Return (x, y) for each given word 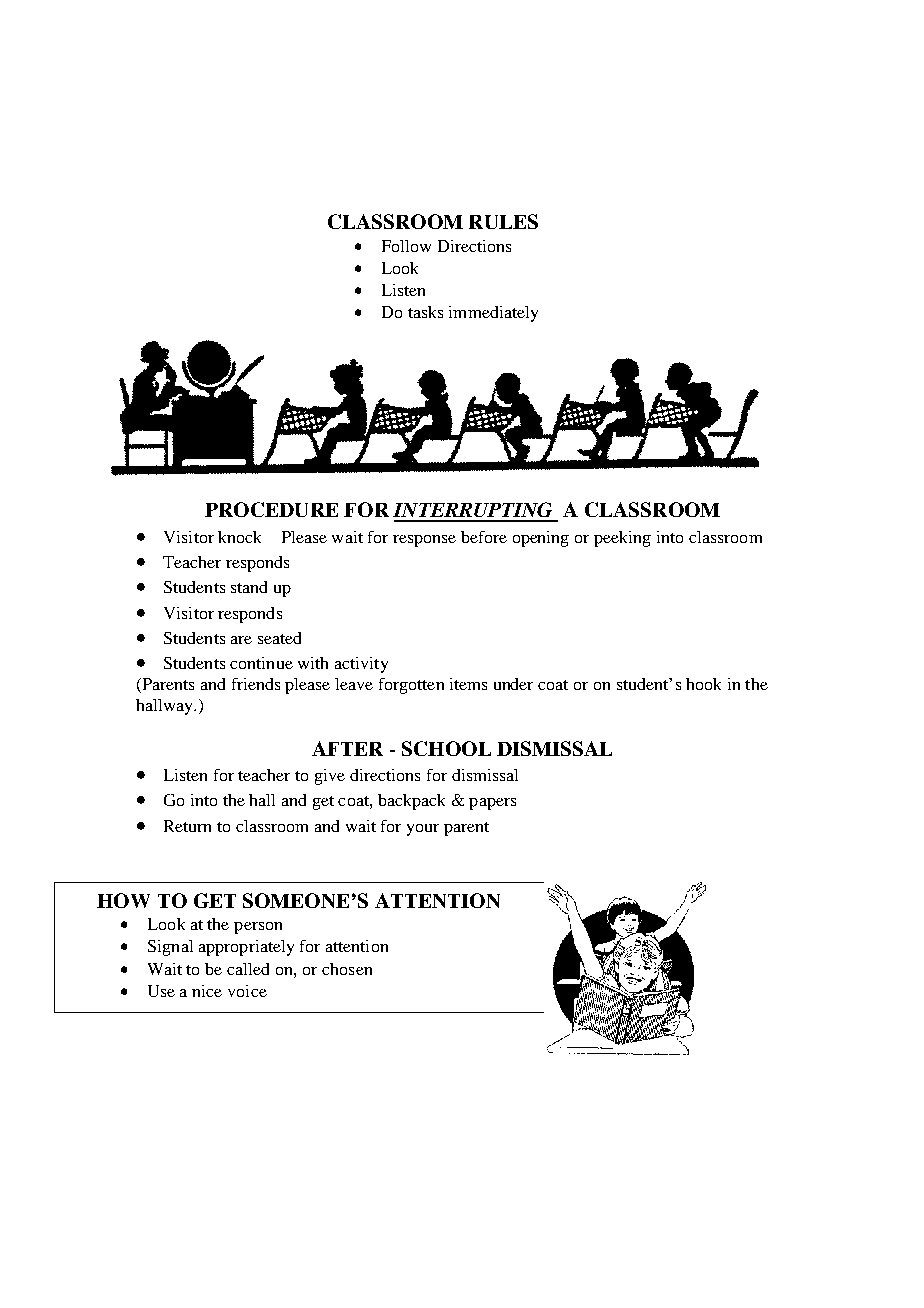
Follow (406, 246)
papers (492, 804)
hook (703, 684)
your (423, 830)
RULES (503, 221)
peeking (622, 539)
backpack (411, 802)
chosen (347, 969)
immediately (493, 314)
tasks (425, 312)
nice (207, 991)
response (424, 541)
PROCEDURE (271, 509)
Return (187, 826)
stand (249, 587)
